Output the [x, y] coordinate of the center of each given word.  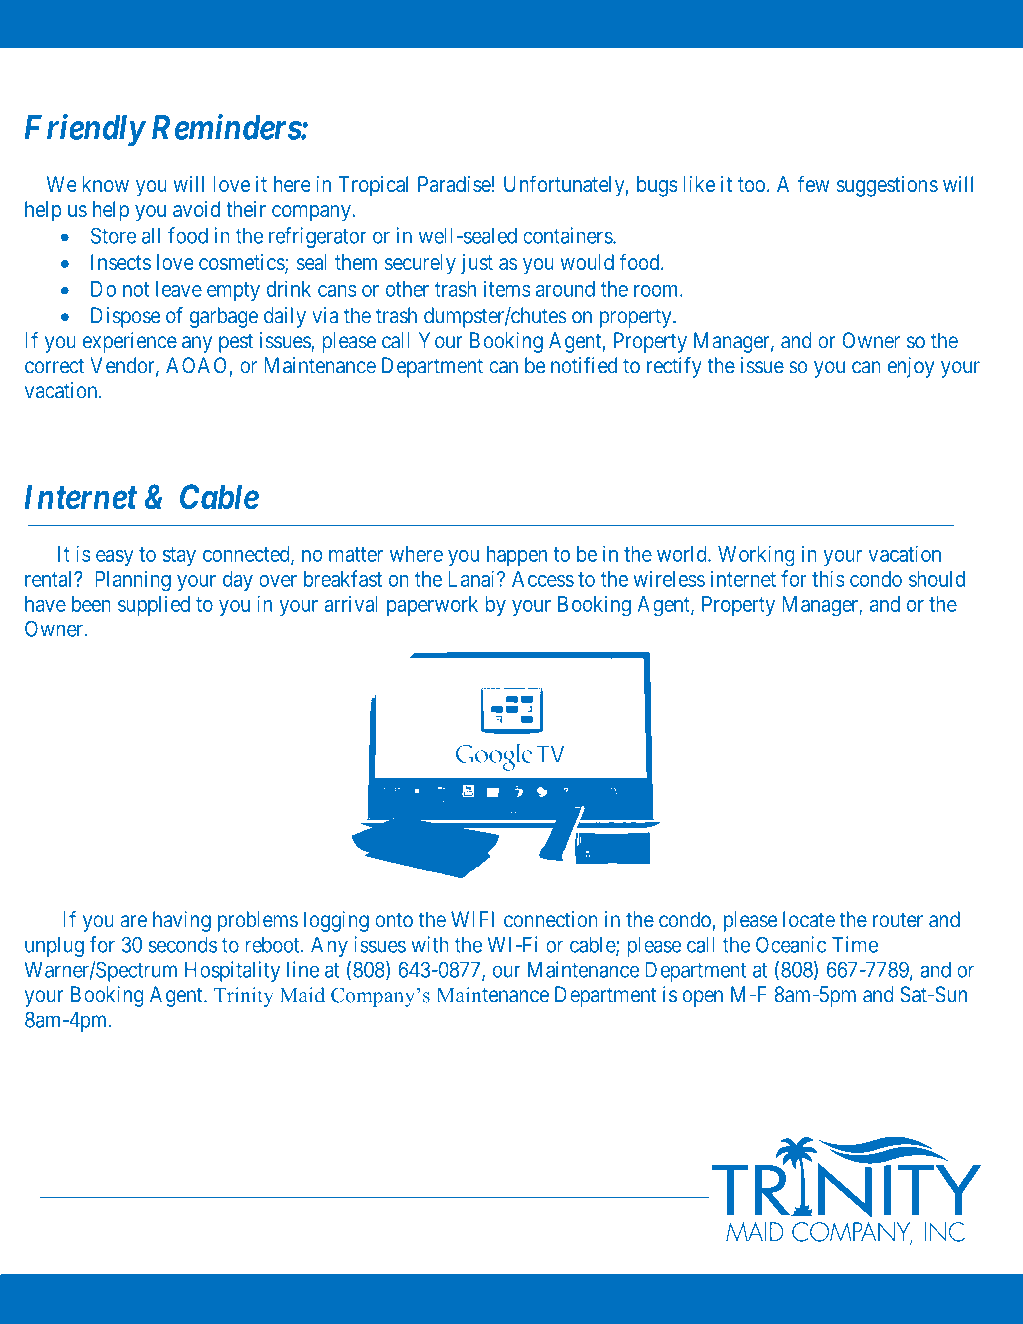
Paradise [454, 184]
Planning [133, 581]
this [828, 578]
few [814, 183]
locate [809, 919]
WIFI [472, 919]
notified [584, 365]
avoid [196, 209]
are [133, 921]
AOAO [196, 365]
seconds [183, 945]
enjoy [911, 367]
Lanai [473, 578]
